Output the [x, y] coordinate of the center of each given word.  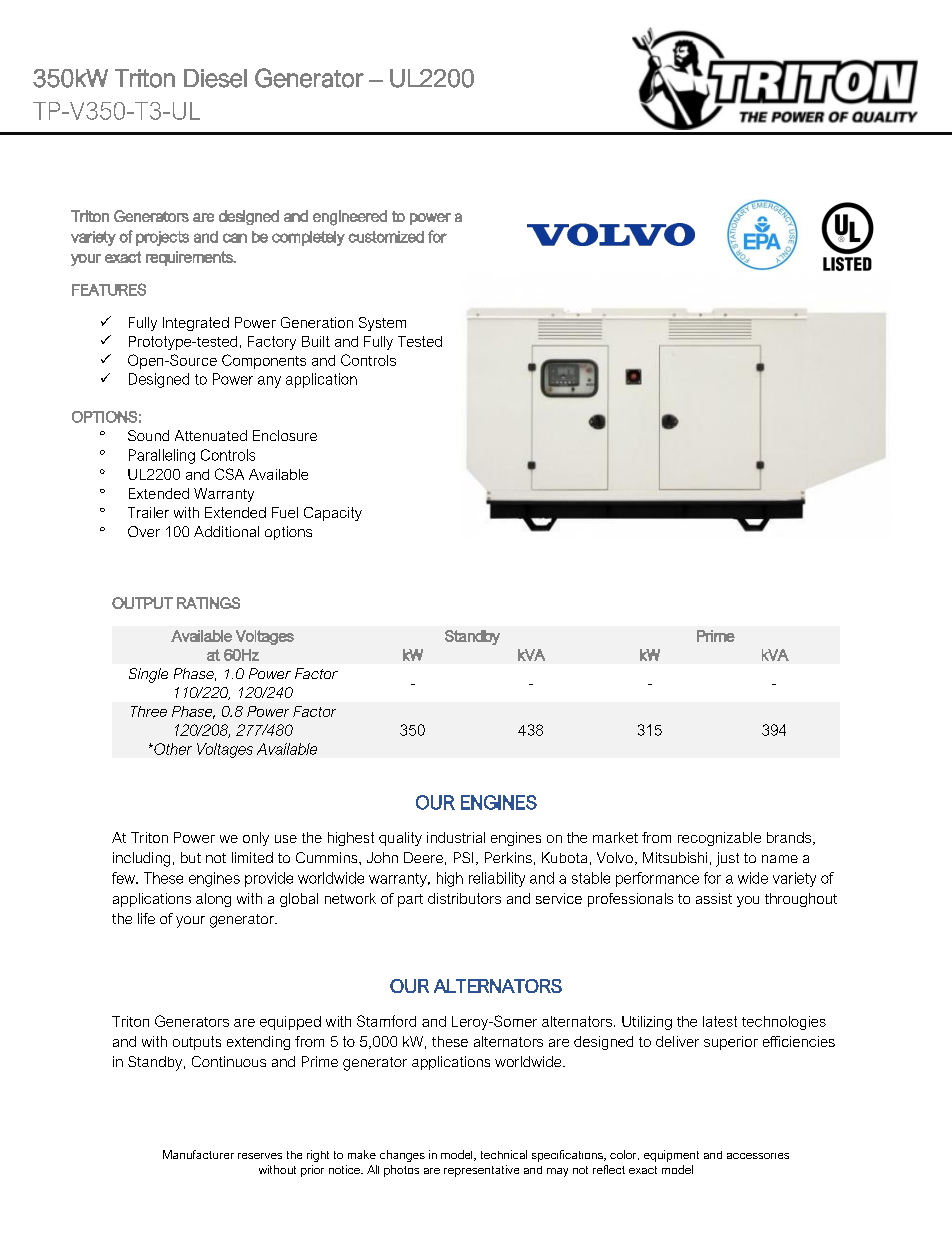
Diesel [215, 78]
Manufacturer [198, 1154]
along [213, 900]
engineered [350, 218]
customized [386, 237]
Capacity [333, 514]
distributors [464, 898]
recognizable [719, 839]
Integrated [196, 324]
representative [481, 1171]
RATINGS [208, 603]
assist [714, 898]
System [382, 324]
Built [316, 341]
